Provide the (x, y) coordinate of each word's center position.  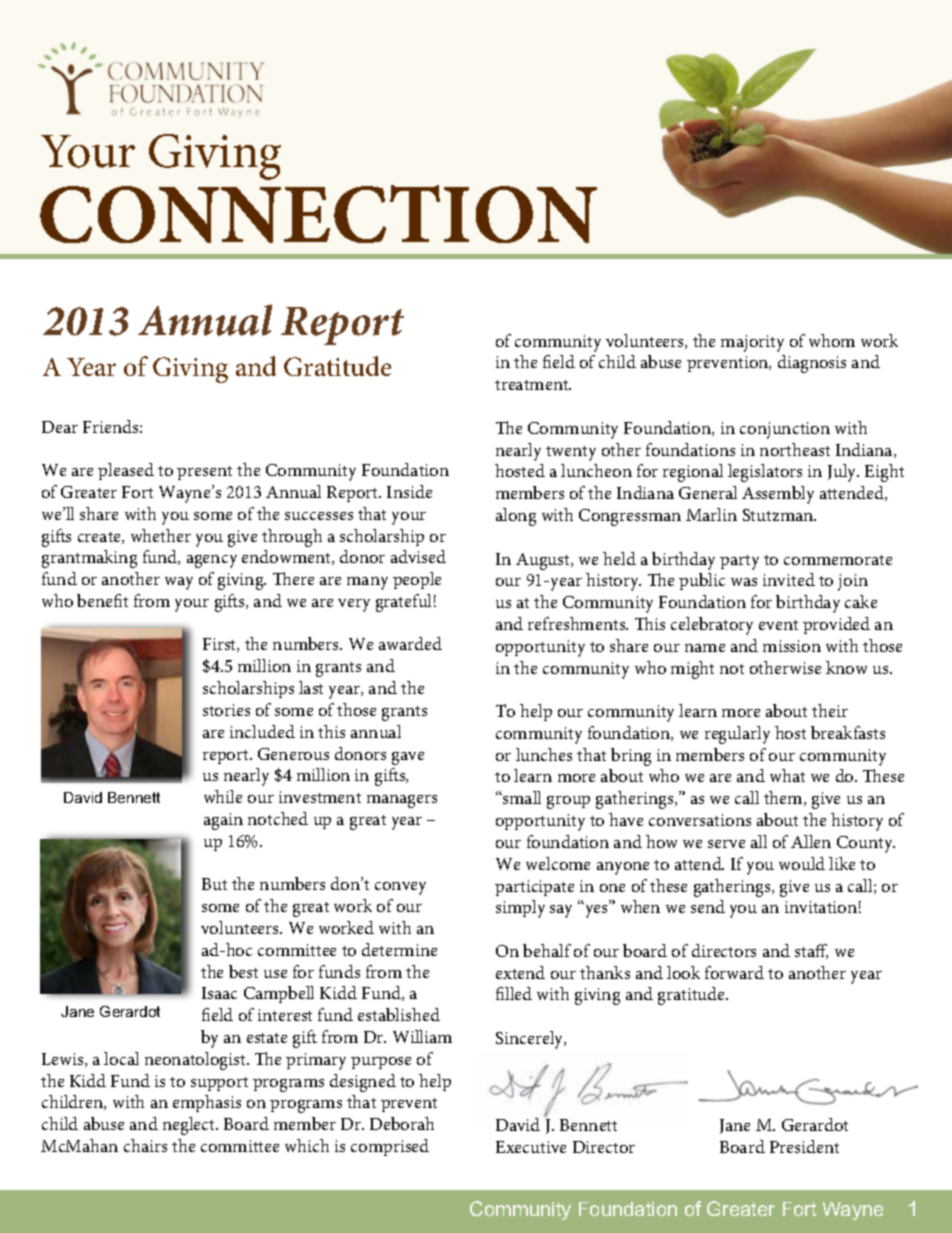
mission (792, 646)
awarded (410, 643)
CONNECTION (318, 214)
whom (832, 340)
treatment (533, 385)
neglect (190, 1126)
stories (226, 710)
